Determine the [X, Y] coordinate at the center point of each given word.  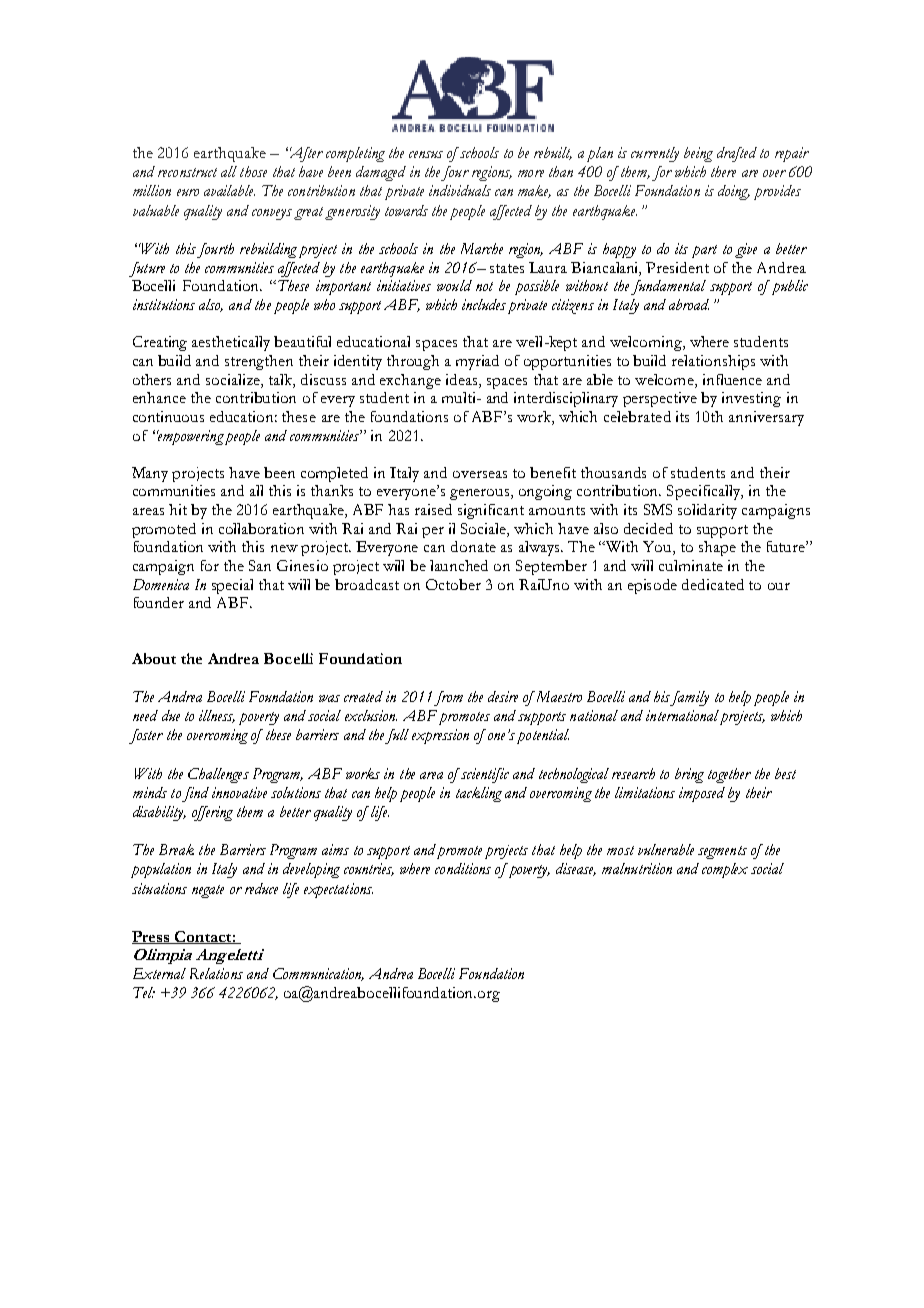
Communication [318, 974]
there [723, 171]
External [159, 973]
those [253, 171]
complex [725, 870]
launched [459, 565]
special [232, 586]
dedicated [713, 584]
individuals [460, 190]
